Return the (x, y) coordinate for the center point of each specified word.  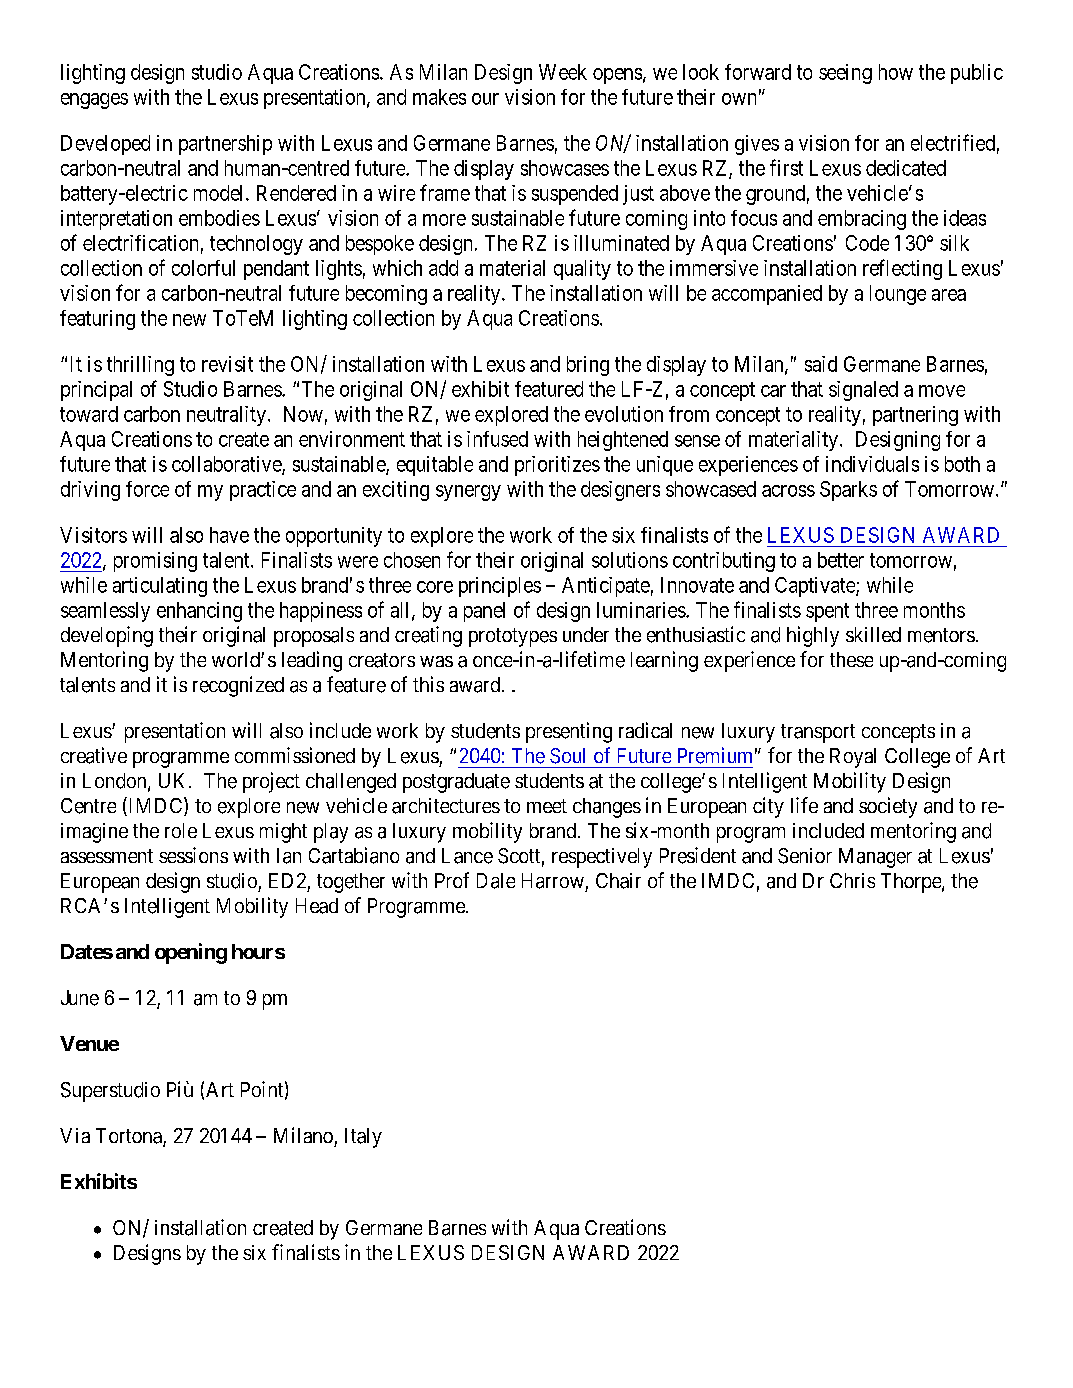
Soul (567, 756)
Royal (853, 758)
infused (497, 439)
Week (563, 72)
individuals (872, 464)
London (116, 782)
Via (75, 1135)
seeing (845, 74)
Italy (363, 1138)
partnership (225, 145)
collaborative (227, 465)
